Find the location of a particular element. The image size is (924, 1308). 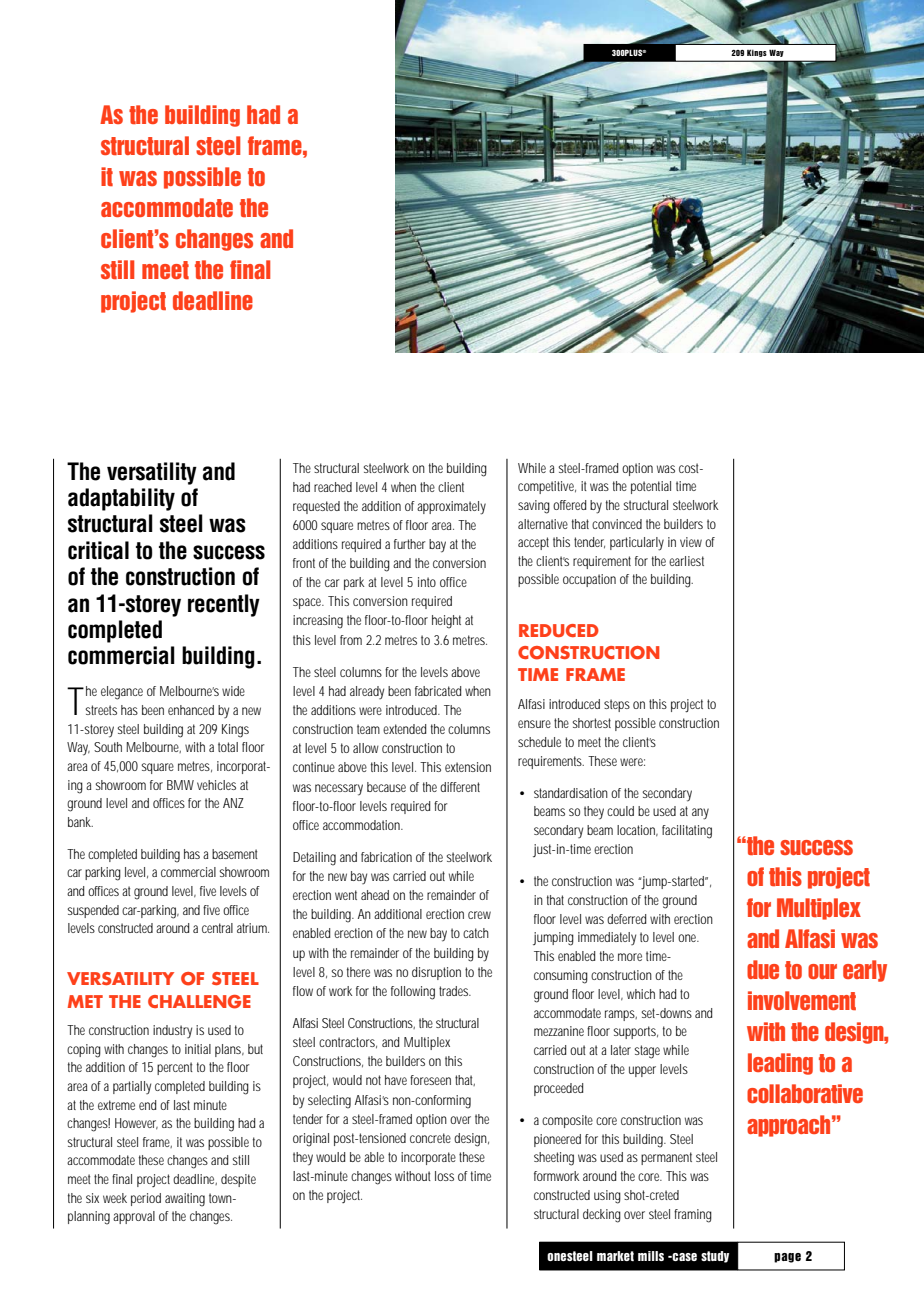

adaptability is located at coordinates (121, 499).
